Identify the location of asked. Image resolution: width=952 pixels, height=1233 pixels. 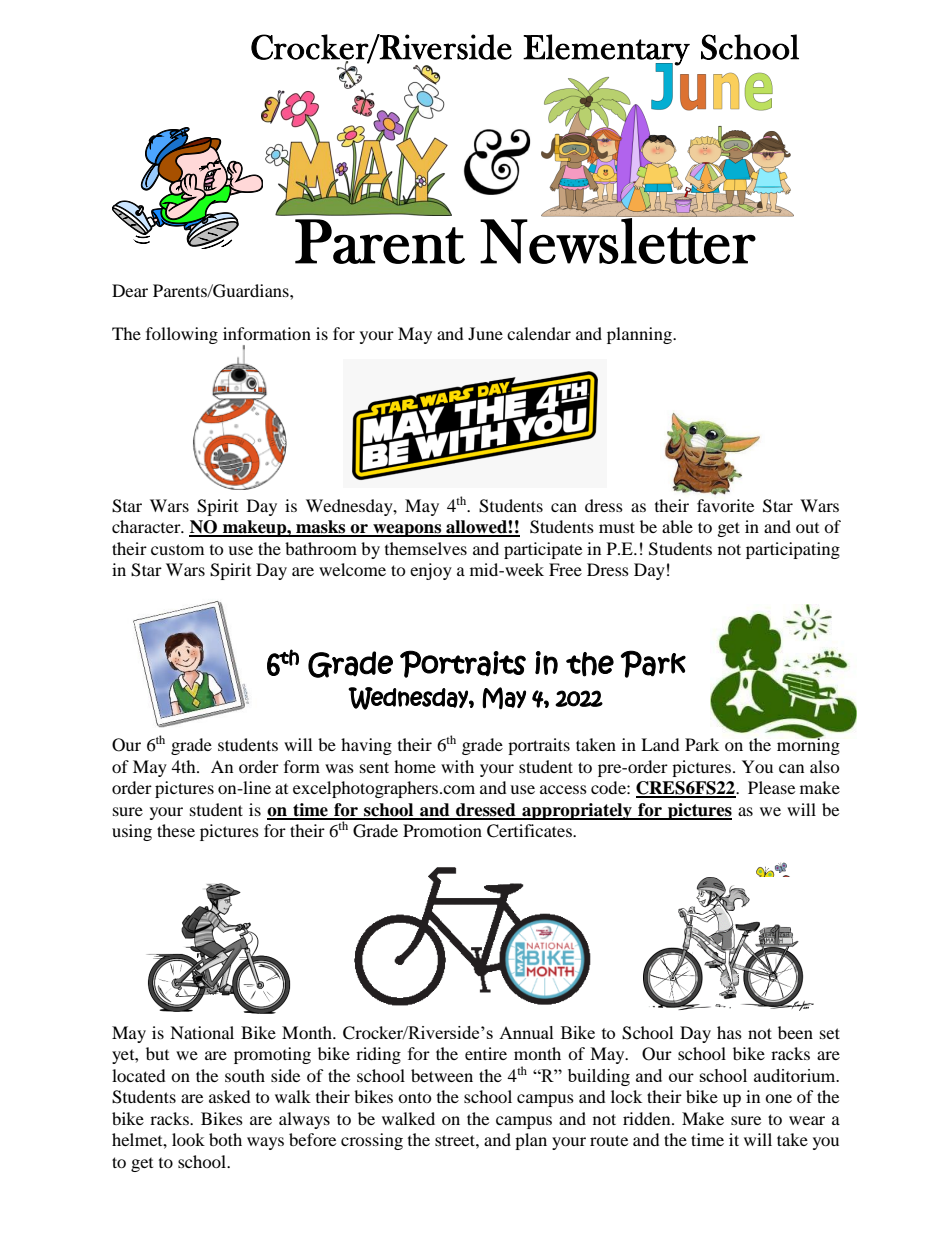
(230, 1096).
